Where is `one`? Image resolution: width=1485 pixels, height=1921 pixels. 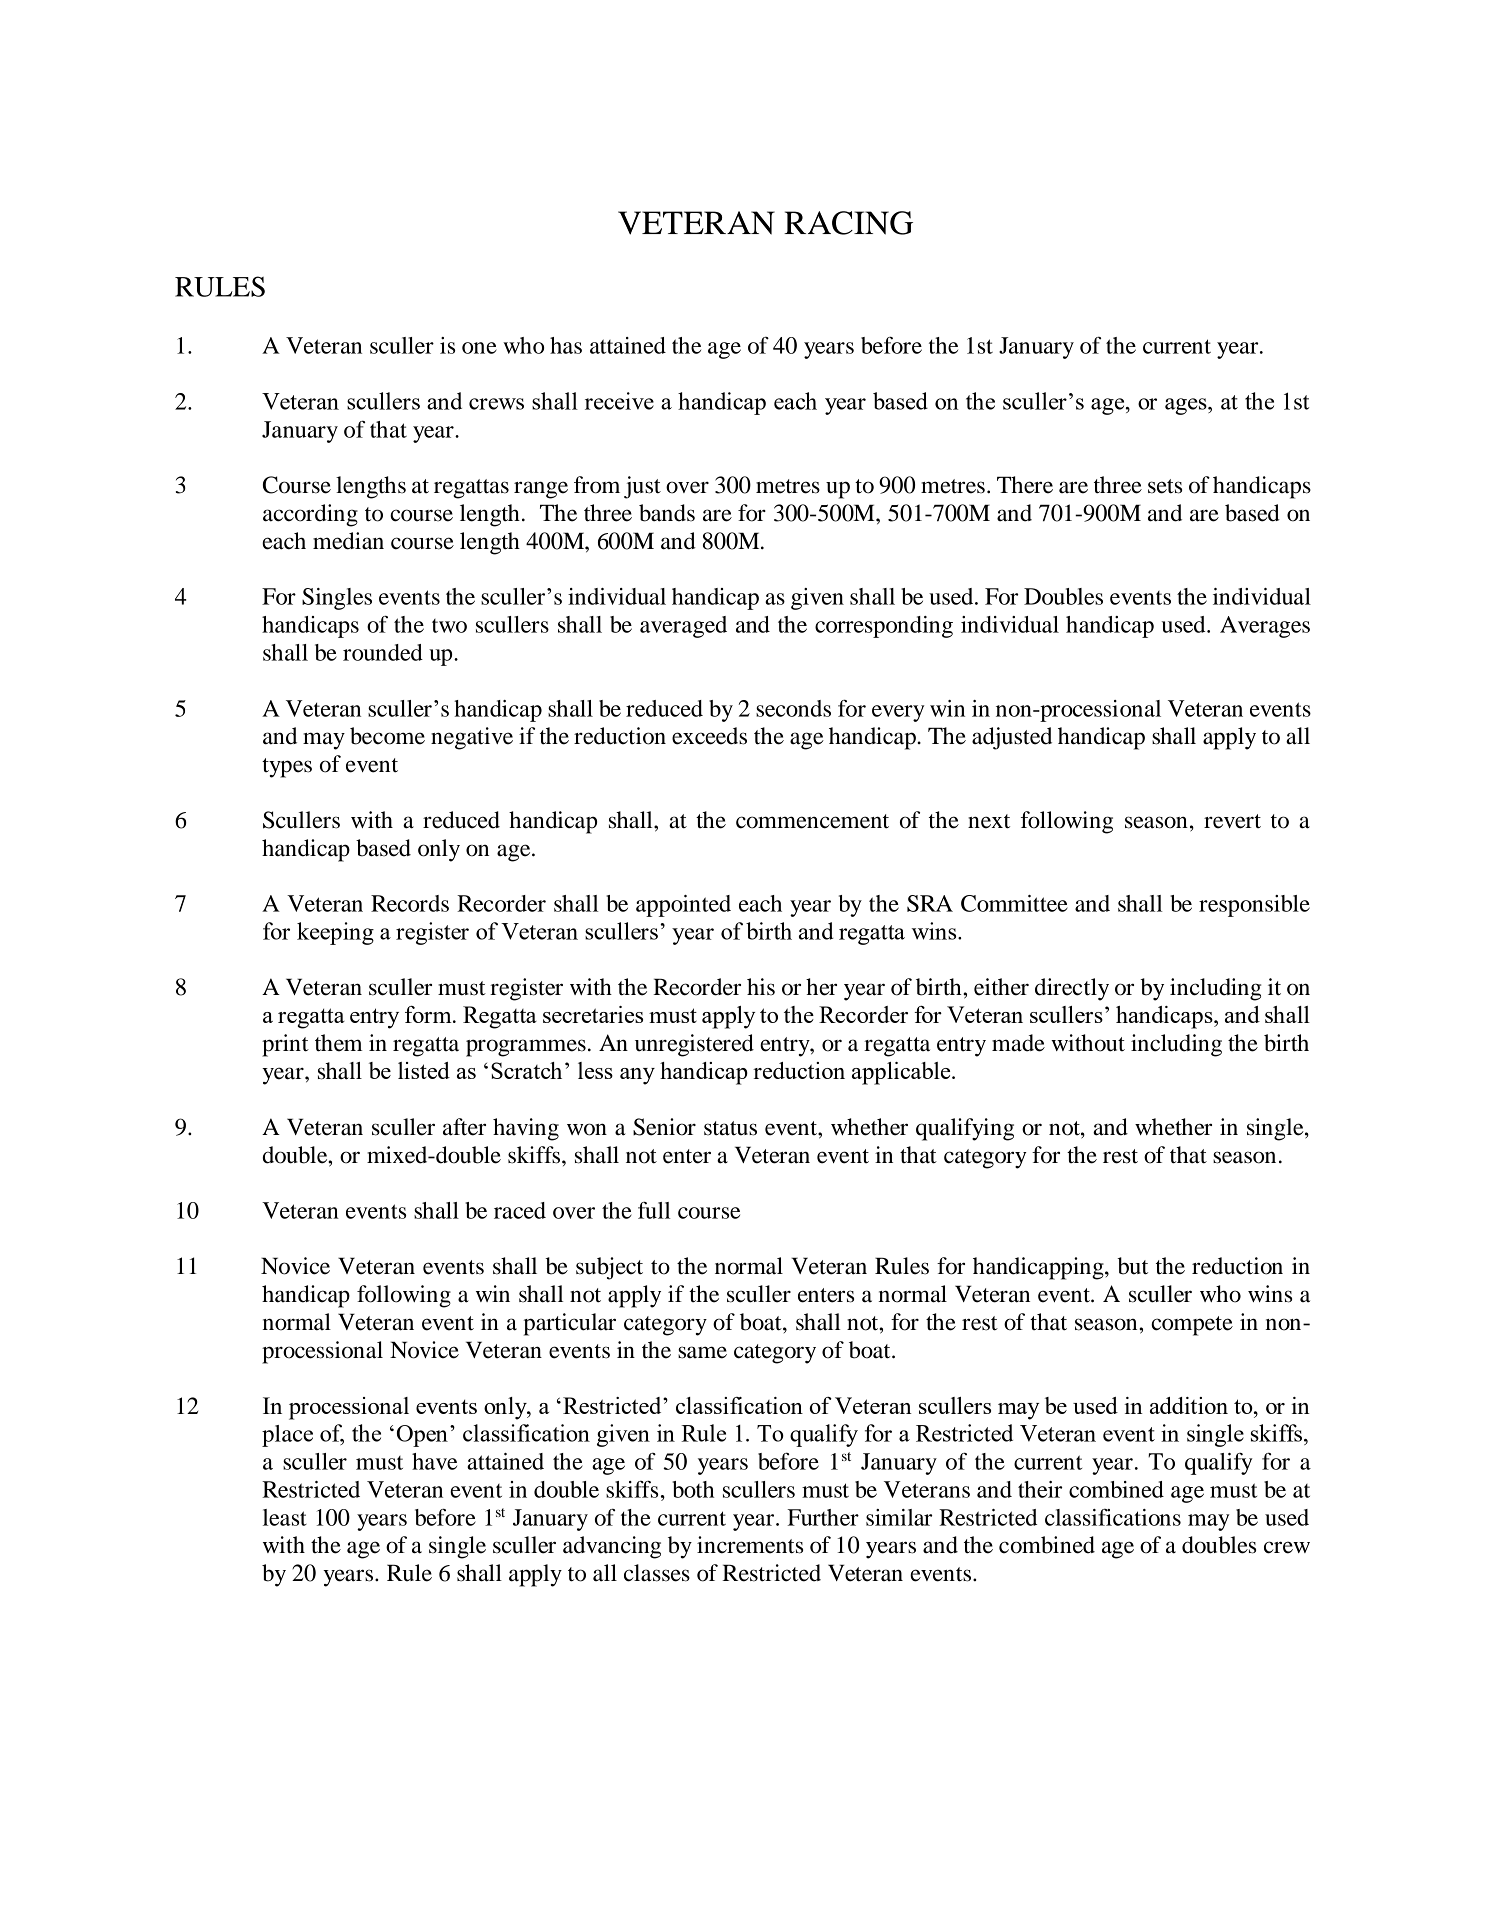 one is located at coordinates (479, 348).
